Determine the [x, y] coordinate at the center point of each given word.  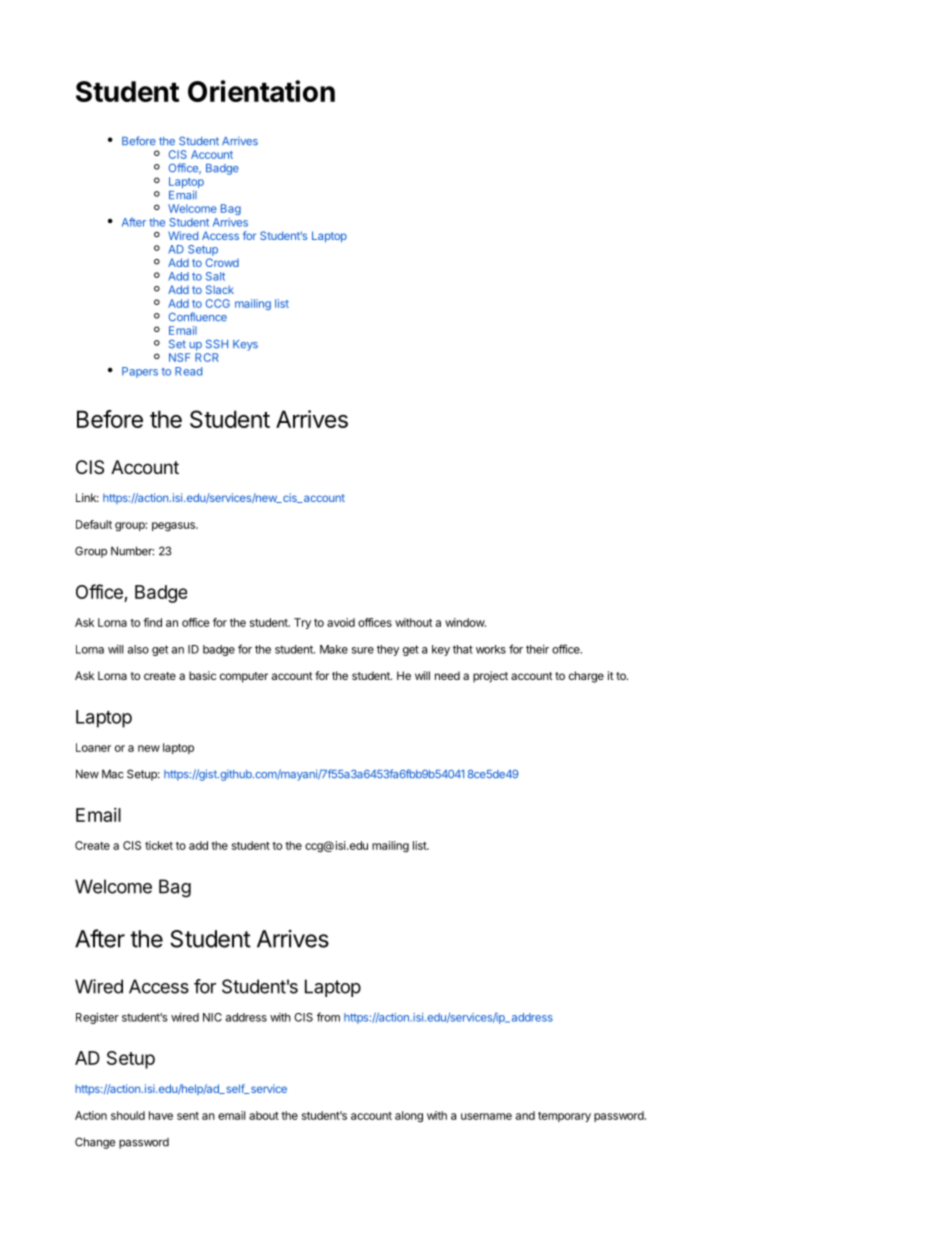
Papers [140, 372]
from [328, 1017]
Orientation [261, 91]
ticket [159, 845]
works [491, 649]
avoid [341, 622]
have [161, 1115]
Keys [245, 345]
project [490, 677]
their [537, 649]
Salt [215, 276]
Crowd [222, 262]
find [152, 622]
